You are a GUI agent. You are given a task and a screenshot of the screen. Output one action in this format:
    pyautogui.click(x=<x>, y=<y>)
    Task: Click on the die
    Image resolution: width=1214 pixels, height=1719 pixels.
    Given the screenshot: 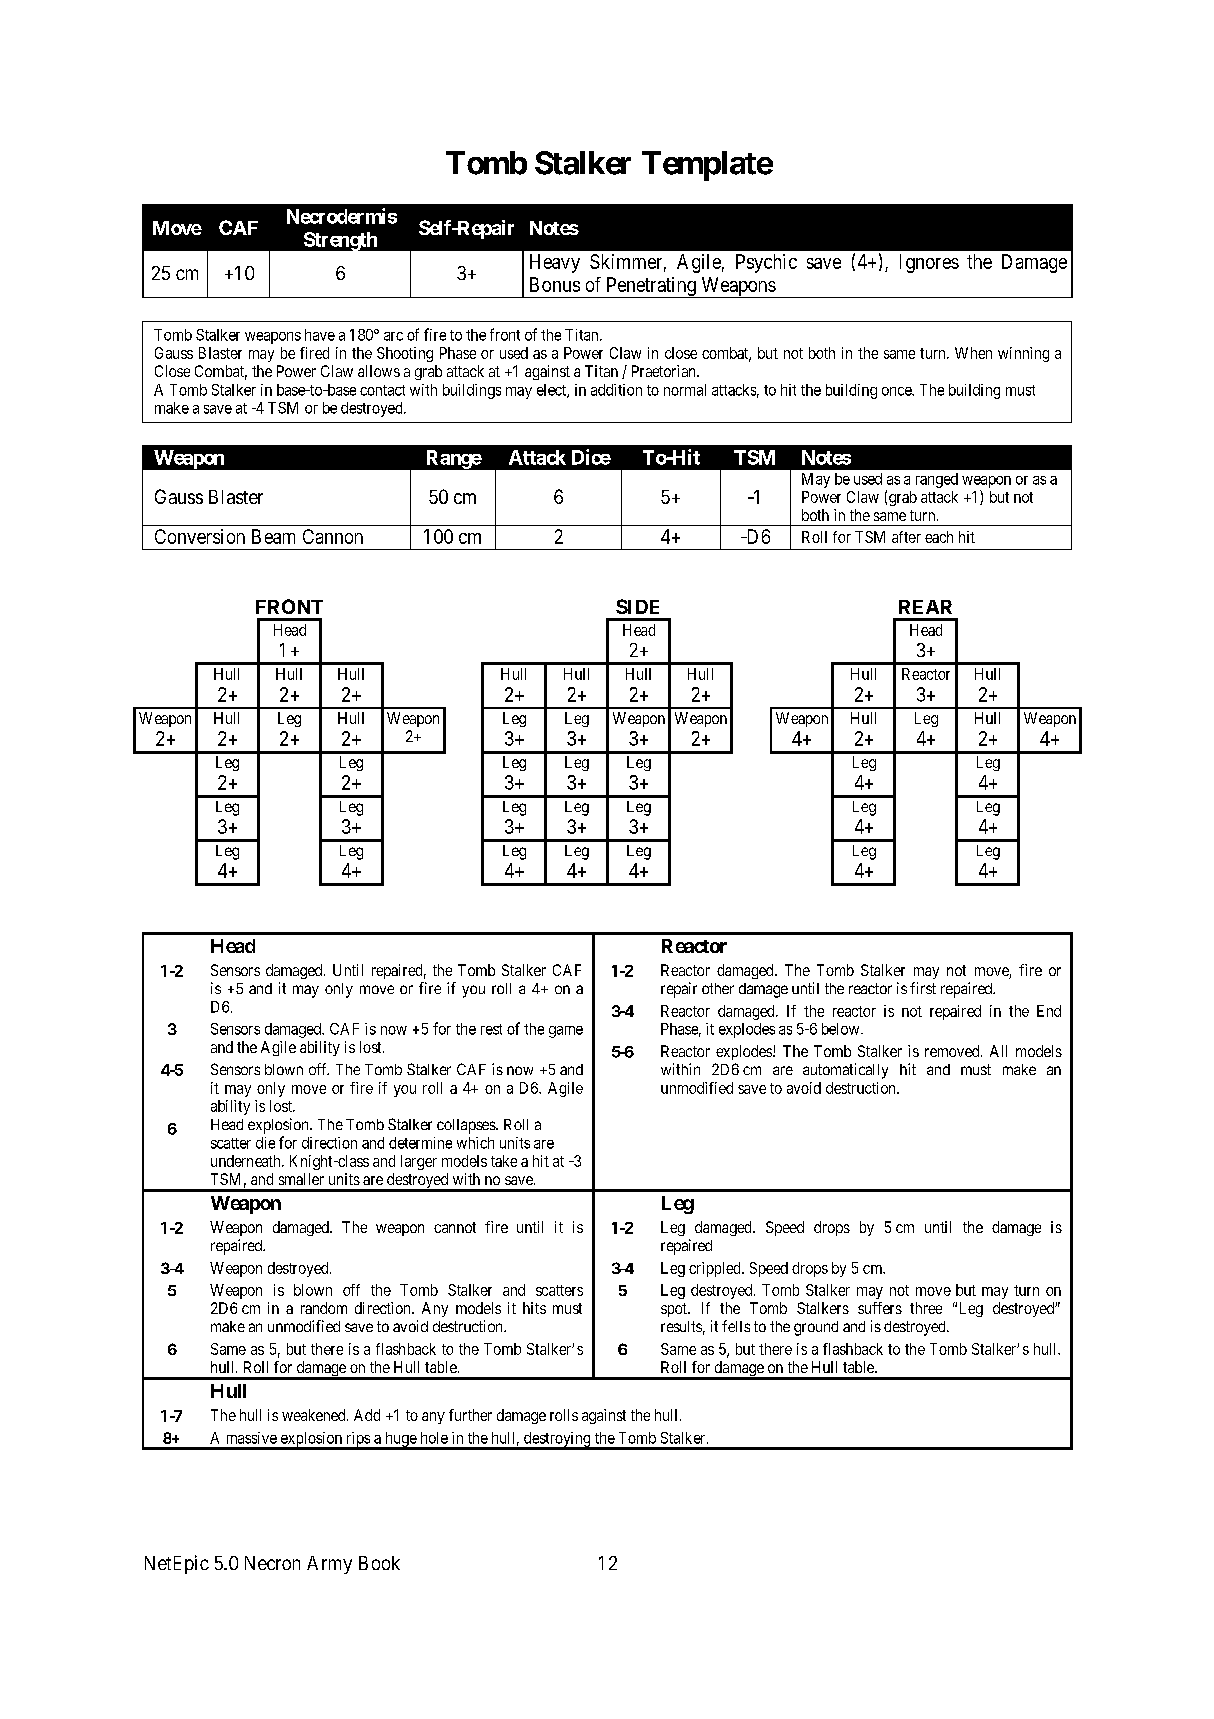 What is the action you would take?
    pyautogui.click(x=265, y=1143)
